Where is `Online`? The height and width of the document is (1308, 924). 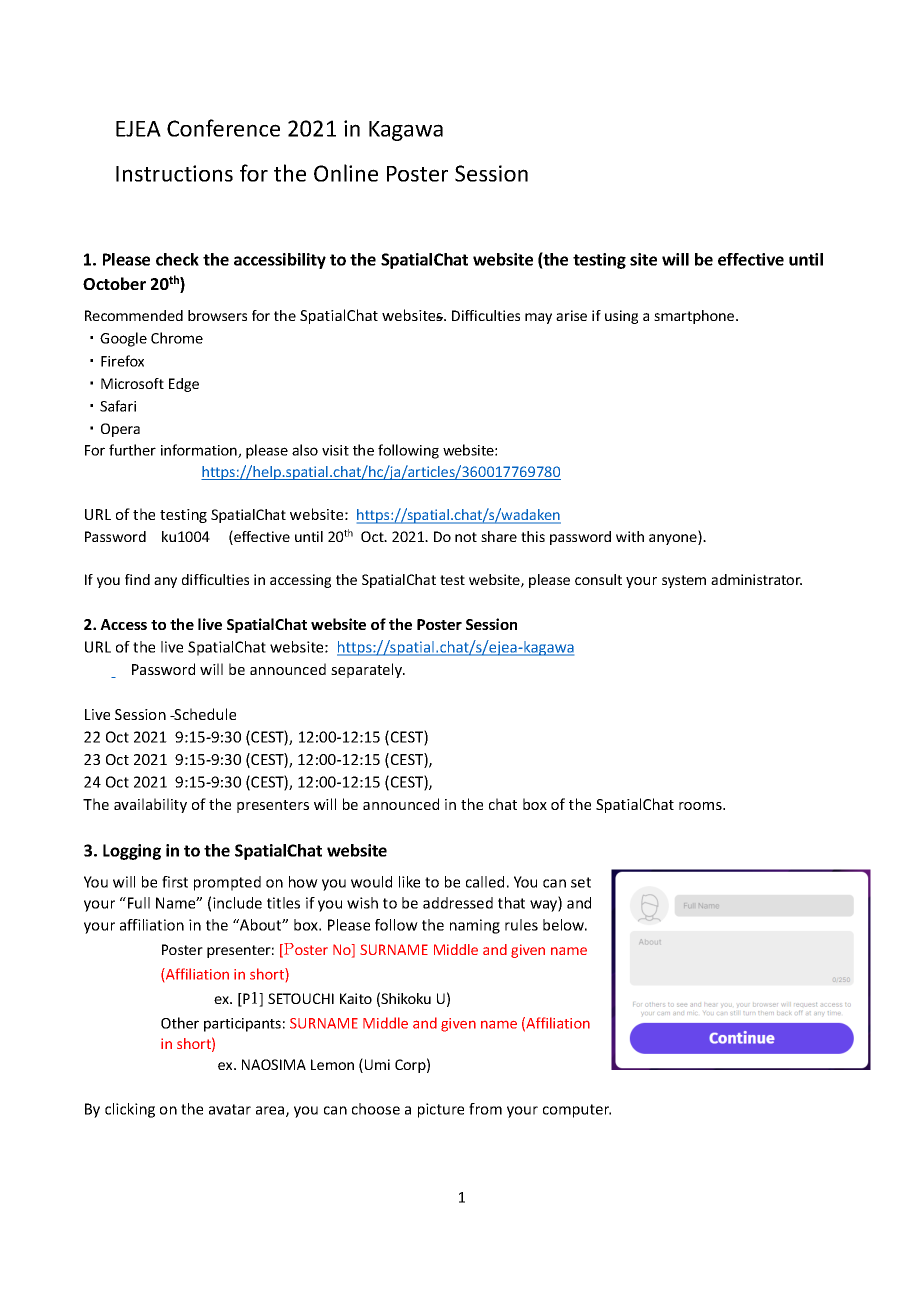
Online is located at coordinates (346, 173).
